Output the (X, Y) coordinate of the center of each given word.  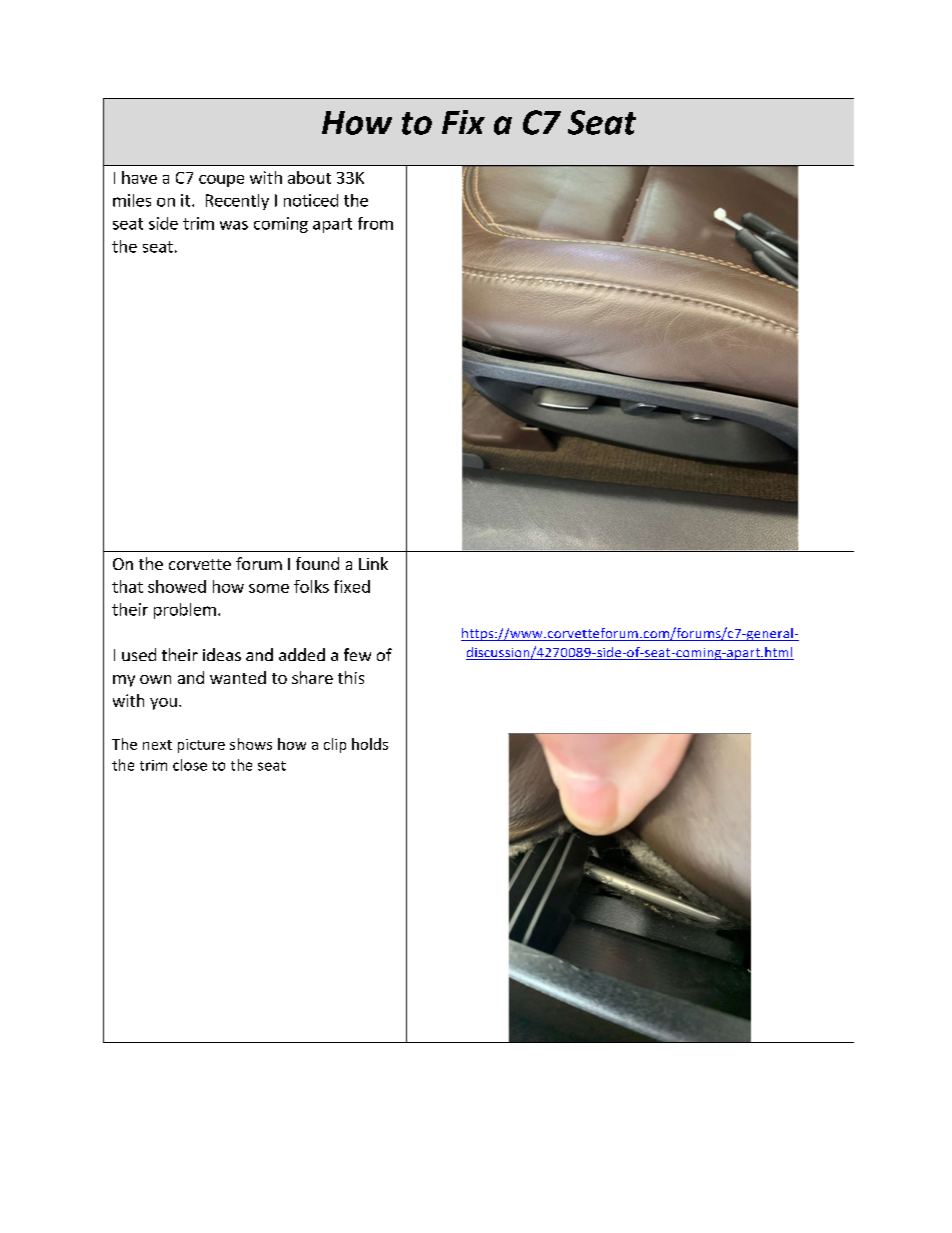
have (139, 177)
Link (373, 563)
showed (177, 586)
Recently (237, 202)
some (269, 588)
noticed (311, 200)
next (157, 745)
